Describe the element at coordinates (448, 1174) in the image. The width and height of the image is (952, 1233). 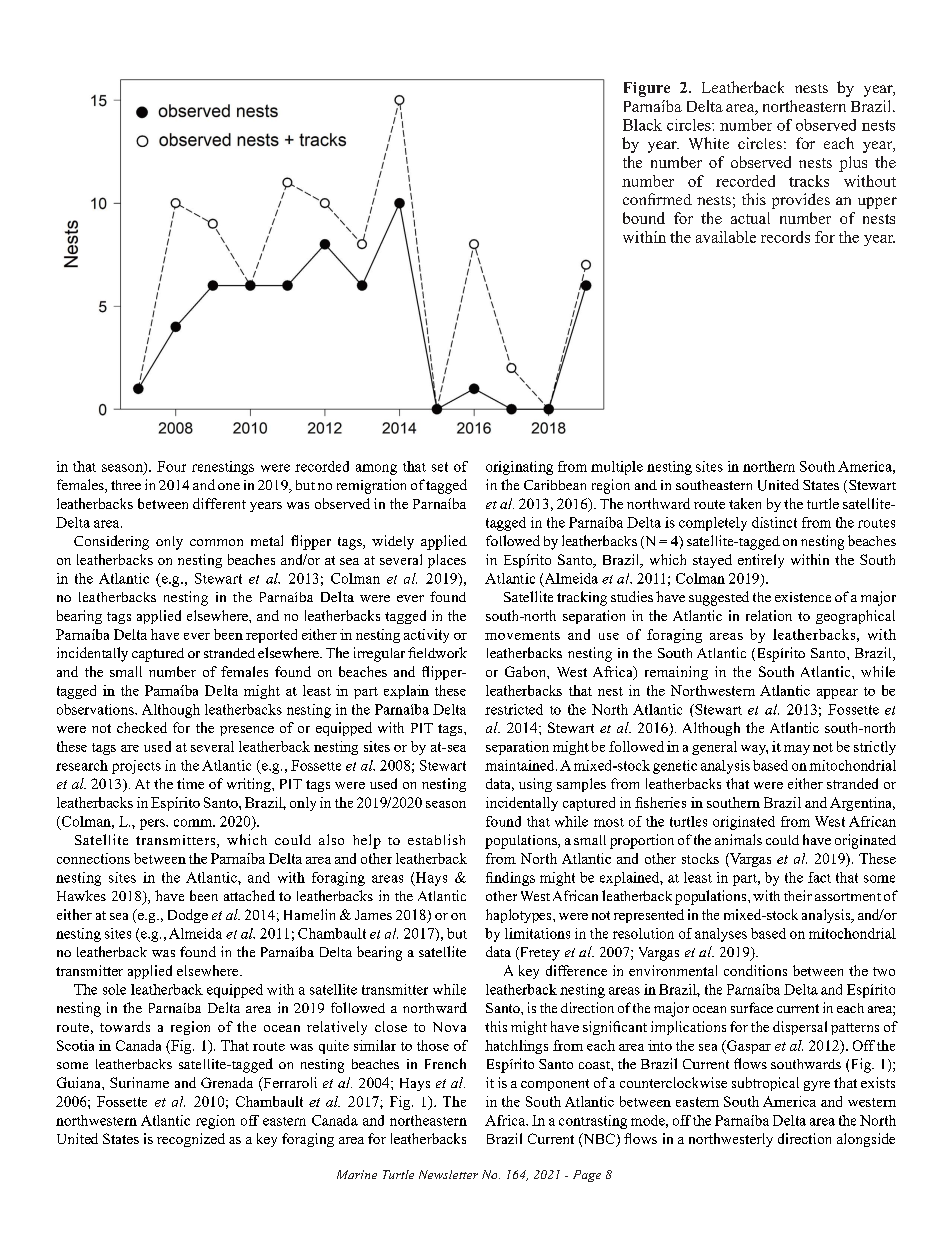
I see `Newsletter` at that location.
